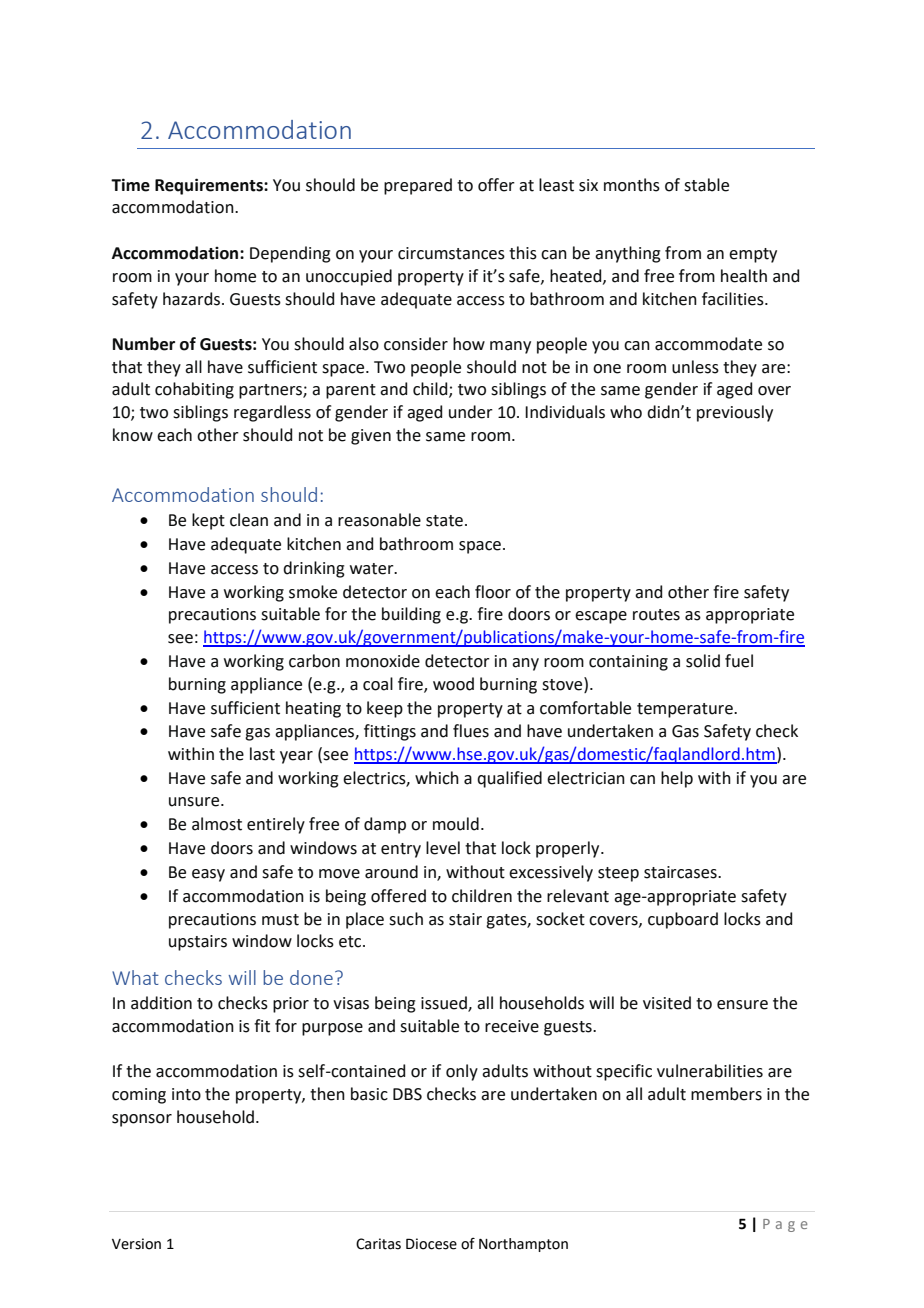  What do you see at coordinates (618, 874) in the screenshot?
I see `steep` at bounding box center [618, 874].
